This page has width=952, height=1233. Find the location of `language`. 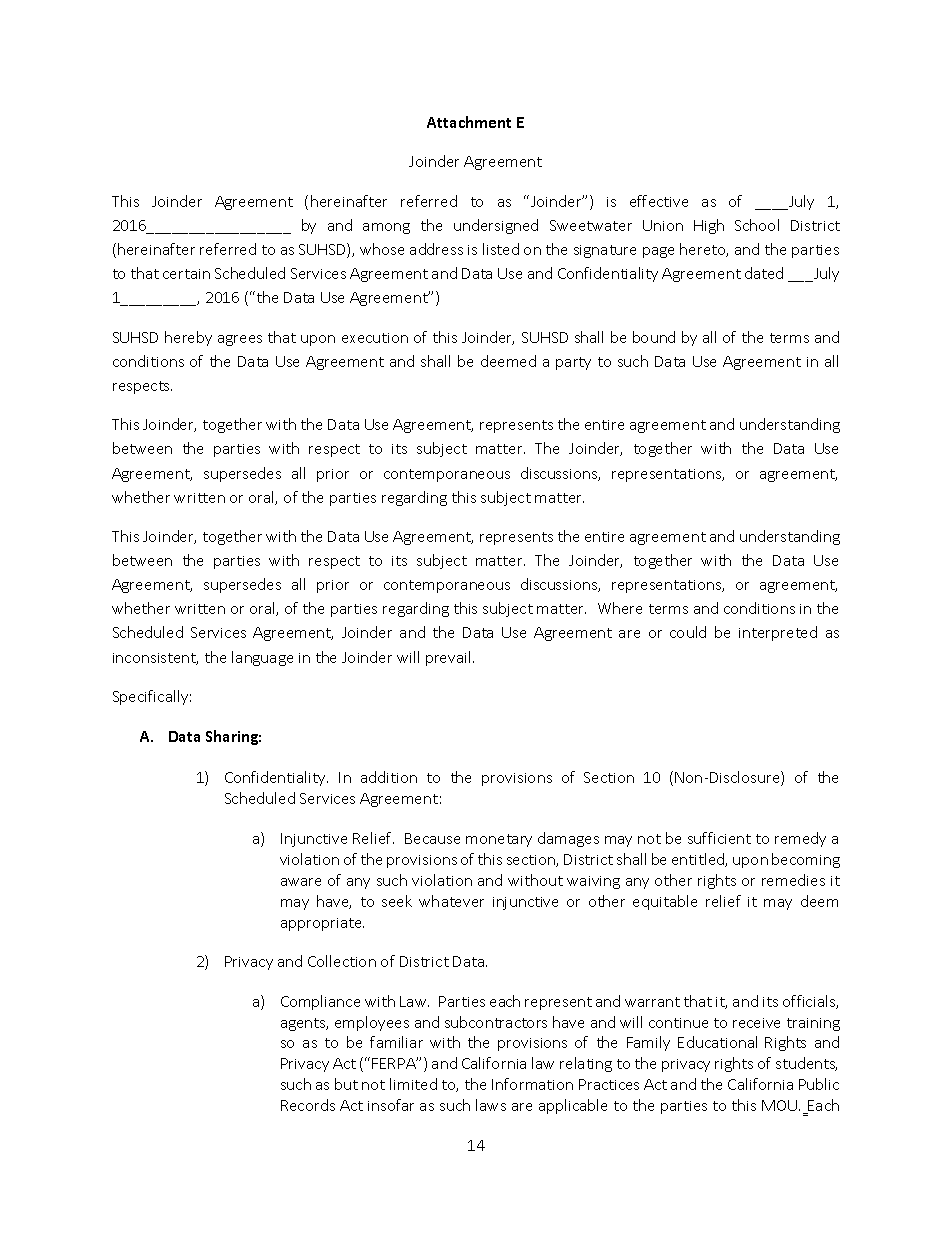

language is located at coordinates (262, 658).
